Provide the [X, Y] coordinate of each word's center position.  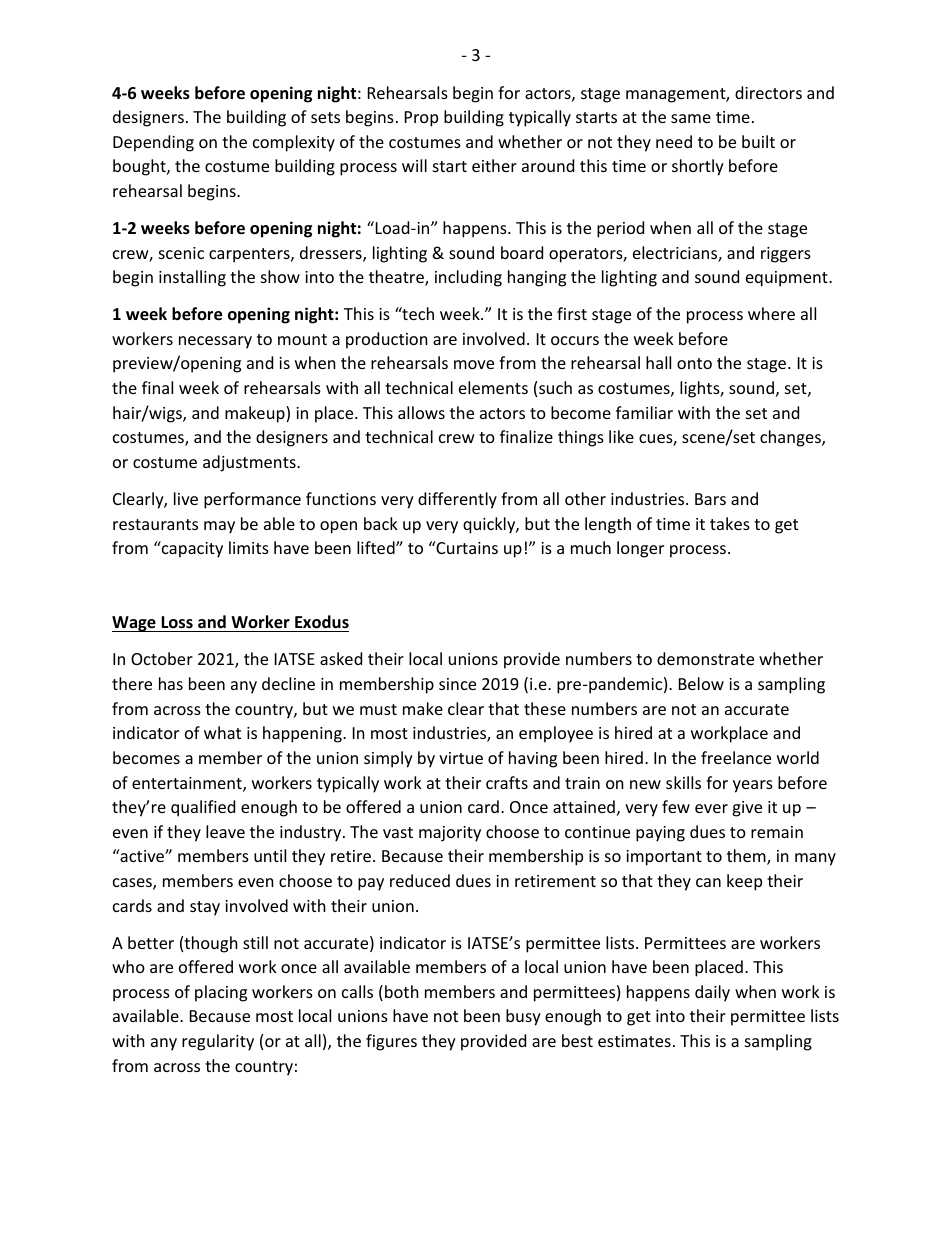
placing [221, 993]
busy [523, 1017]
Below [701, 683]
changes [791, 438]
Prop [421, 119]
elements [493, 387]
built [758, 141]
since [457, 684]
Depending [153, 143]
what [222, 732]
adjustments [250, 463]
